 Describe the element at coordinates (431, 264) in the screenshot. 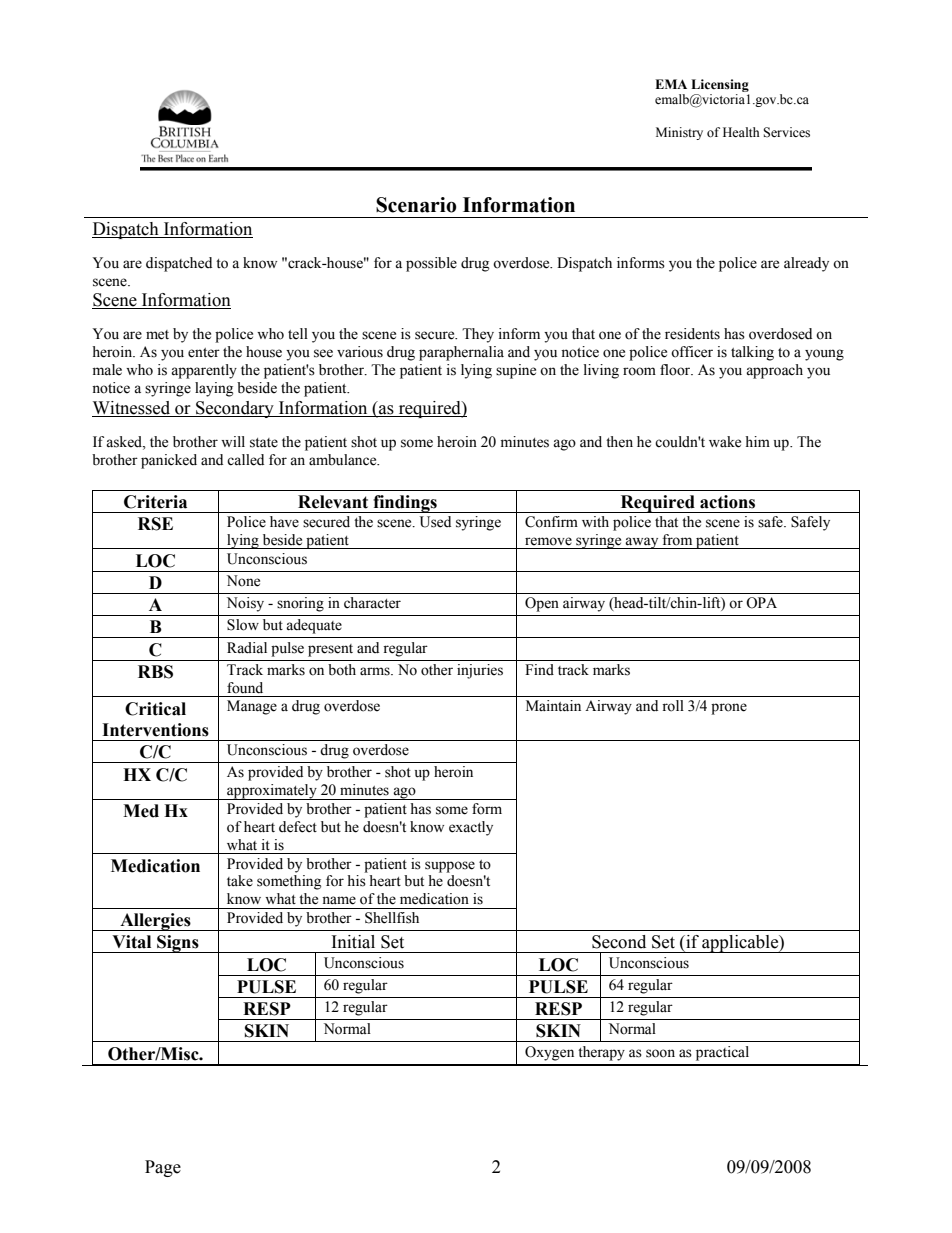

I see `possible` at that location.
